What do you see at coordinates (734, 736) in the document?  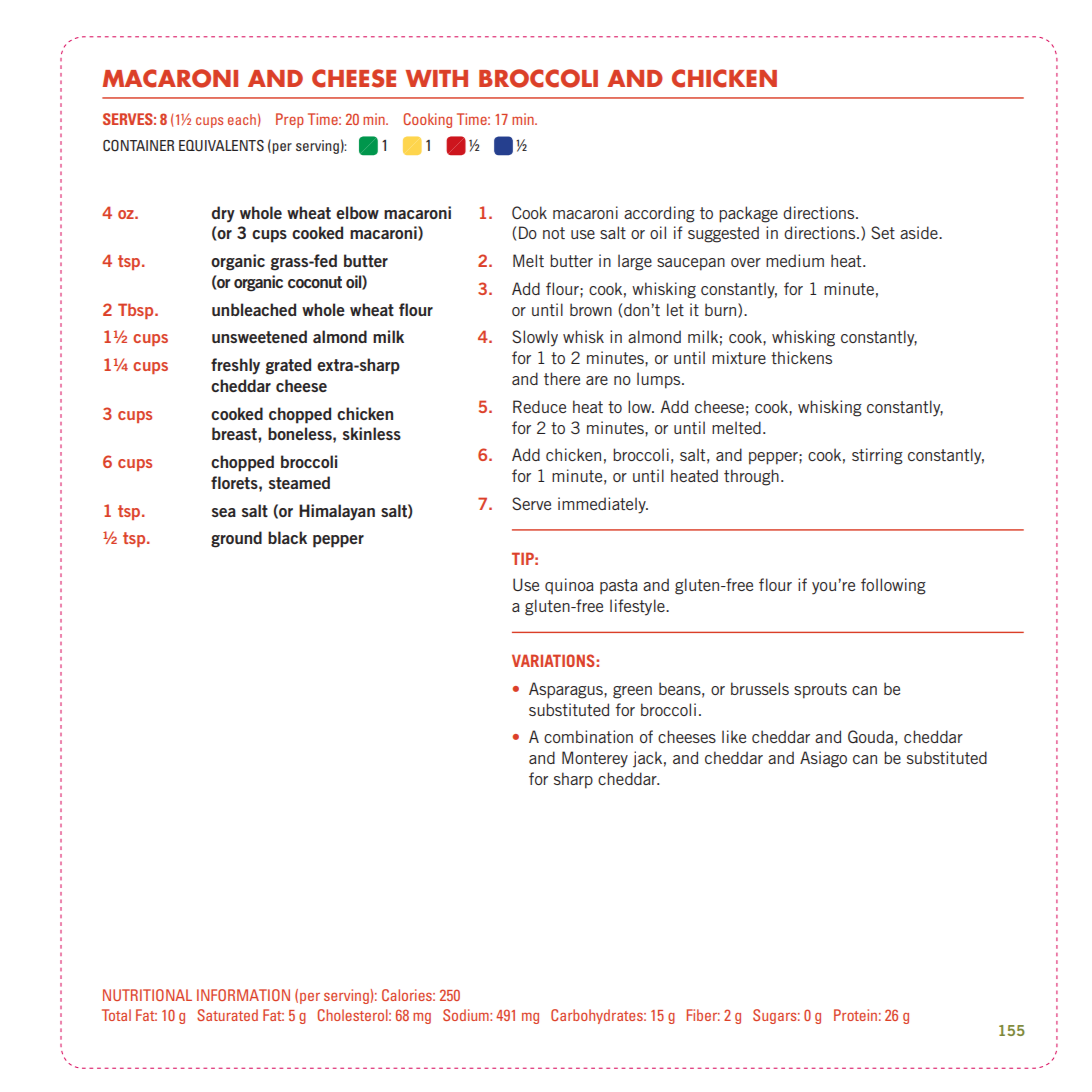 I see `like` at bounding box center [734, 736].
